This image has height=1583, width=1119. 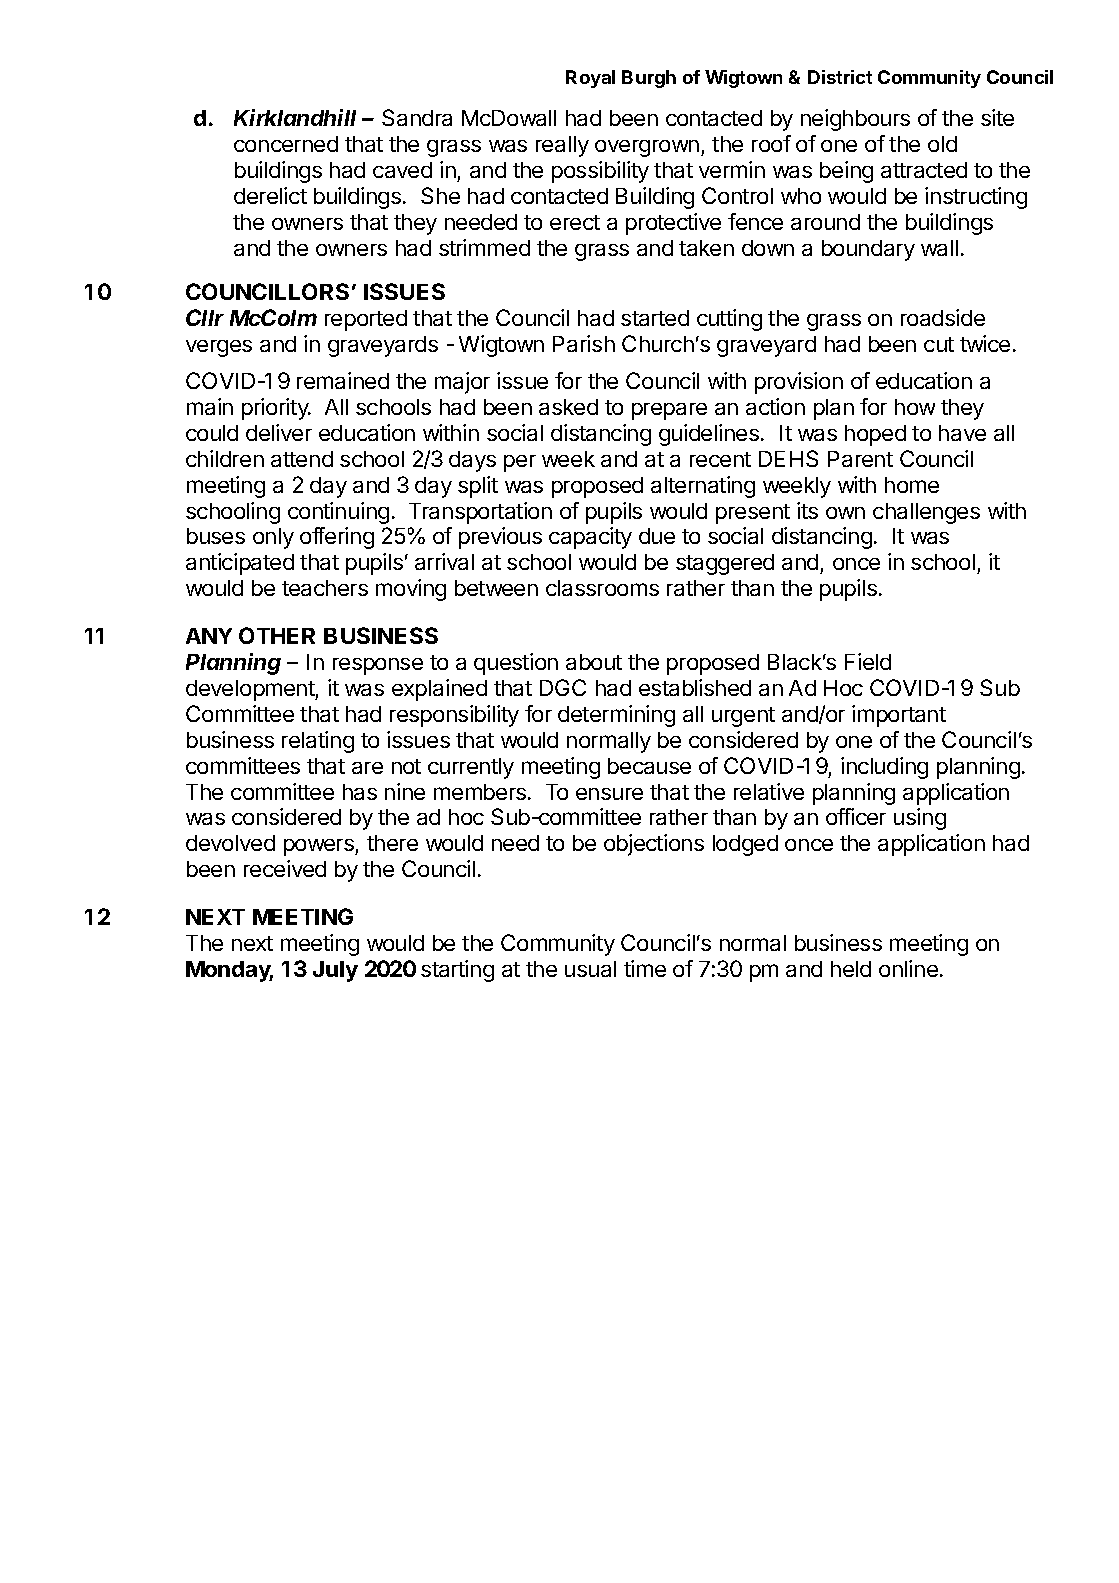 What do you see at coordinates (590, 538) in the image?
I see `capacity` at bounding box center [590, 538].
